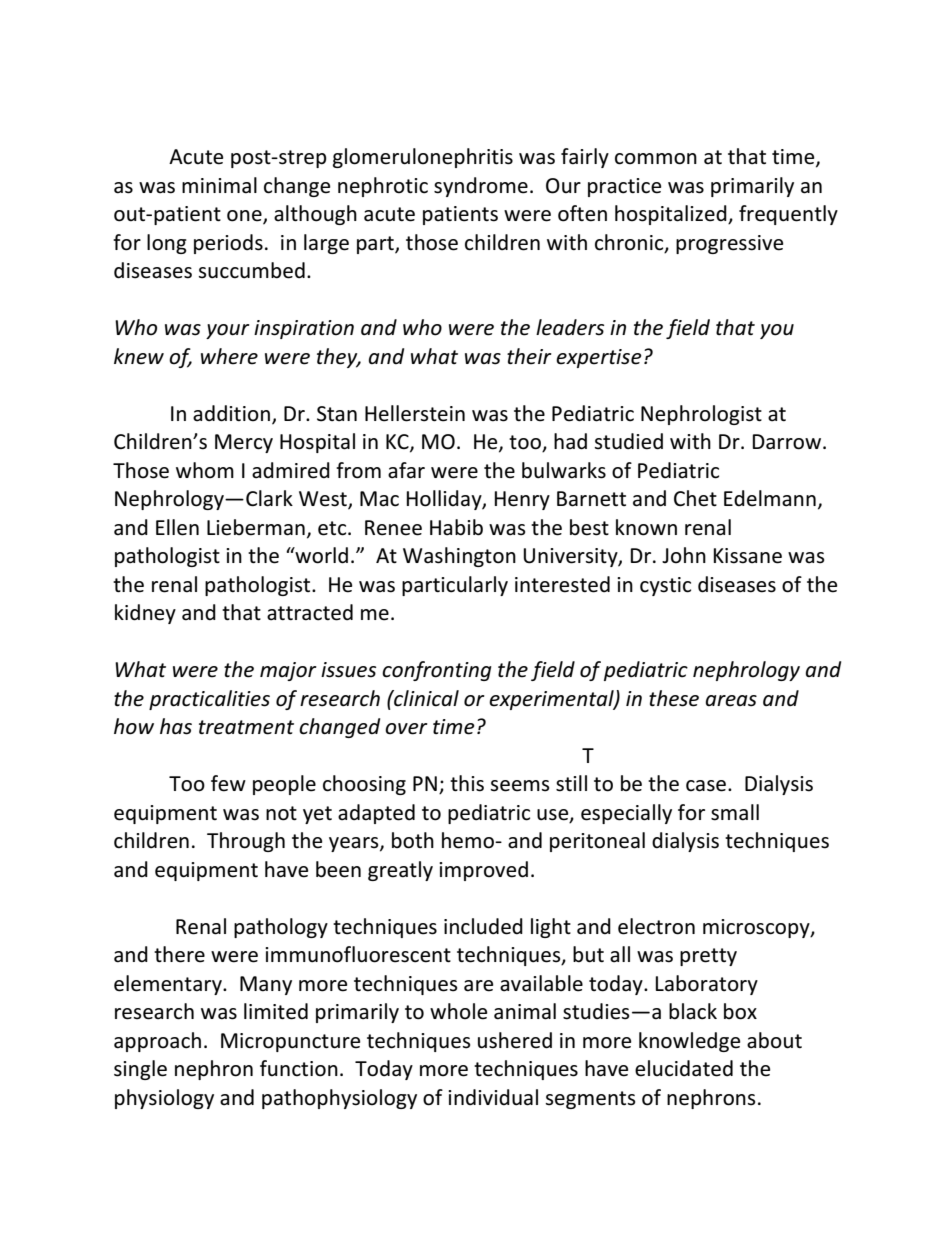  Describe the element at coordinates (467, 783) in the screenshot. I see `this` at that location.
